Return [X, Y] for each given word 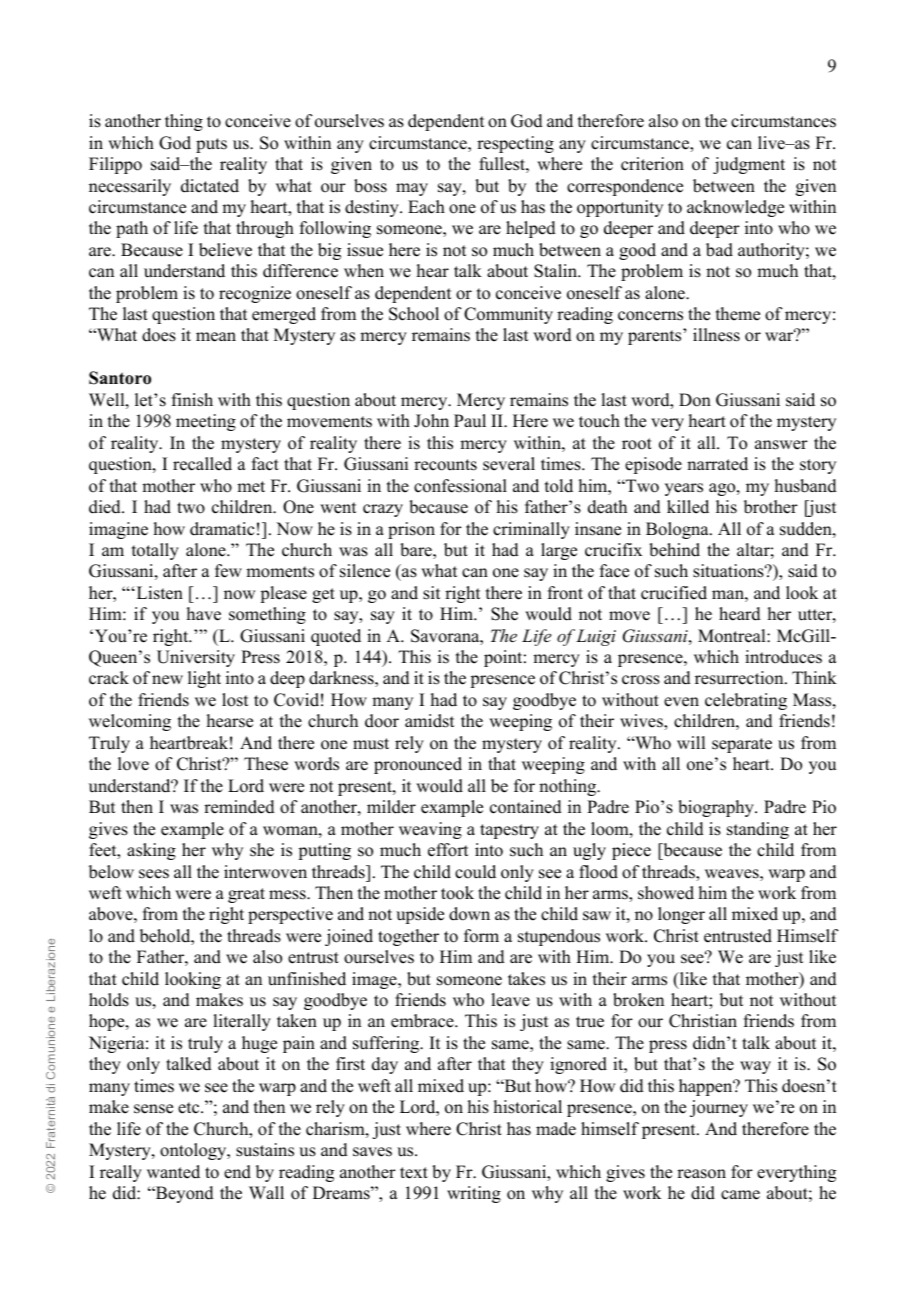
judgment [749, 165]
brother [771, 507]
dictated [210, 186]
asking [151, 851]
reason [701, 1174]
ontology [194, 1151]
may [412, 189]
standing [758, 830]
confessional [460, 486]
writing [474, 1194]
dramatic [222, 529]
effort [448, 850]
